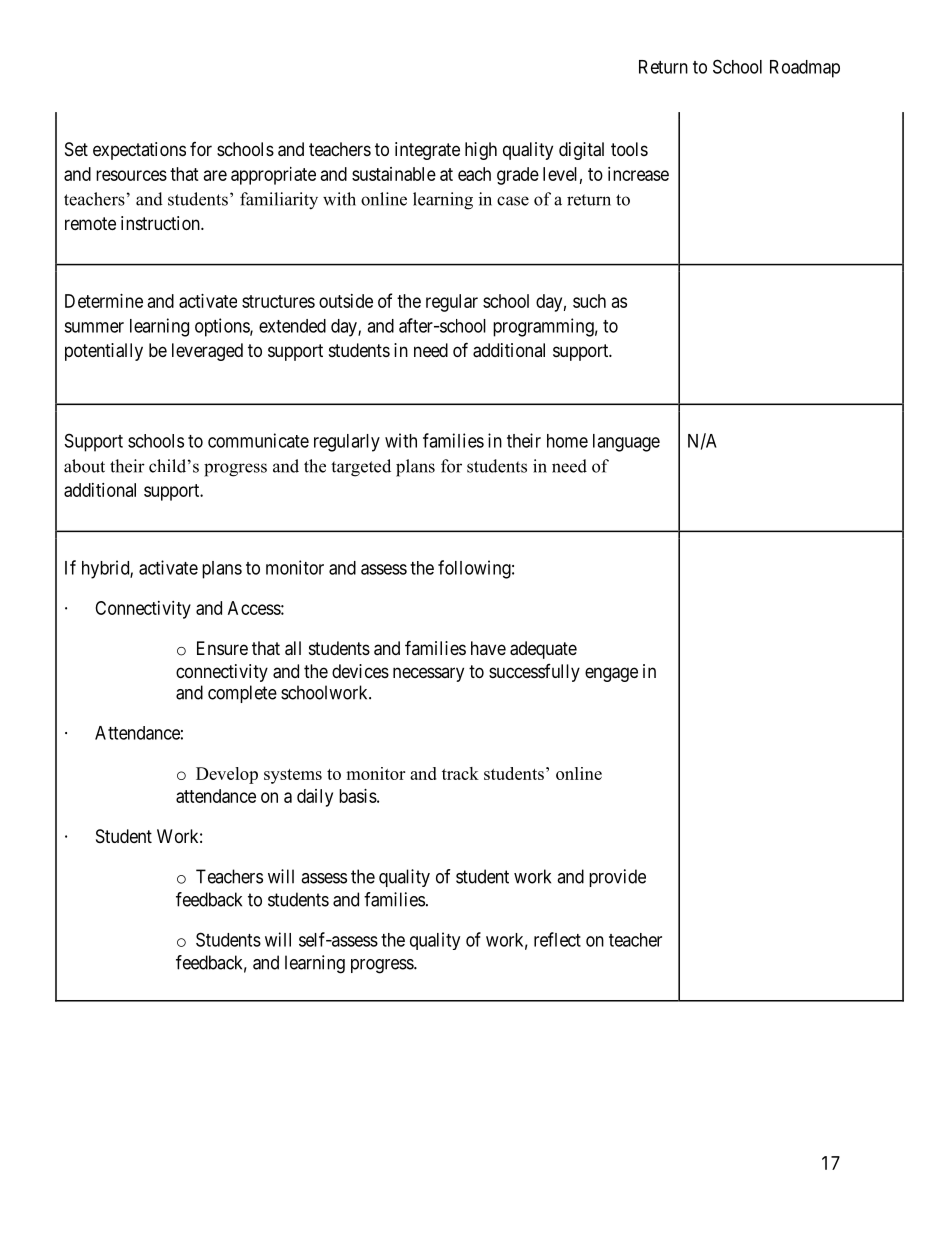  Describe the element at coordinates (557, 939) in the screenshot. I see `reflect` at that location.
